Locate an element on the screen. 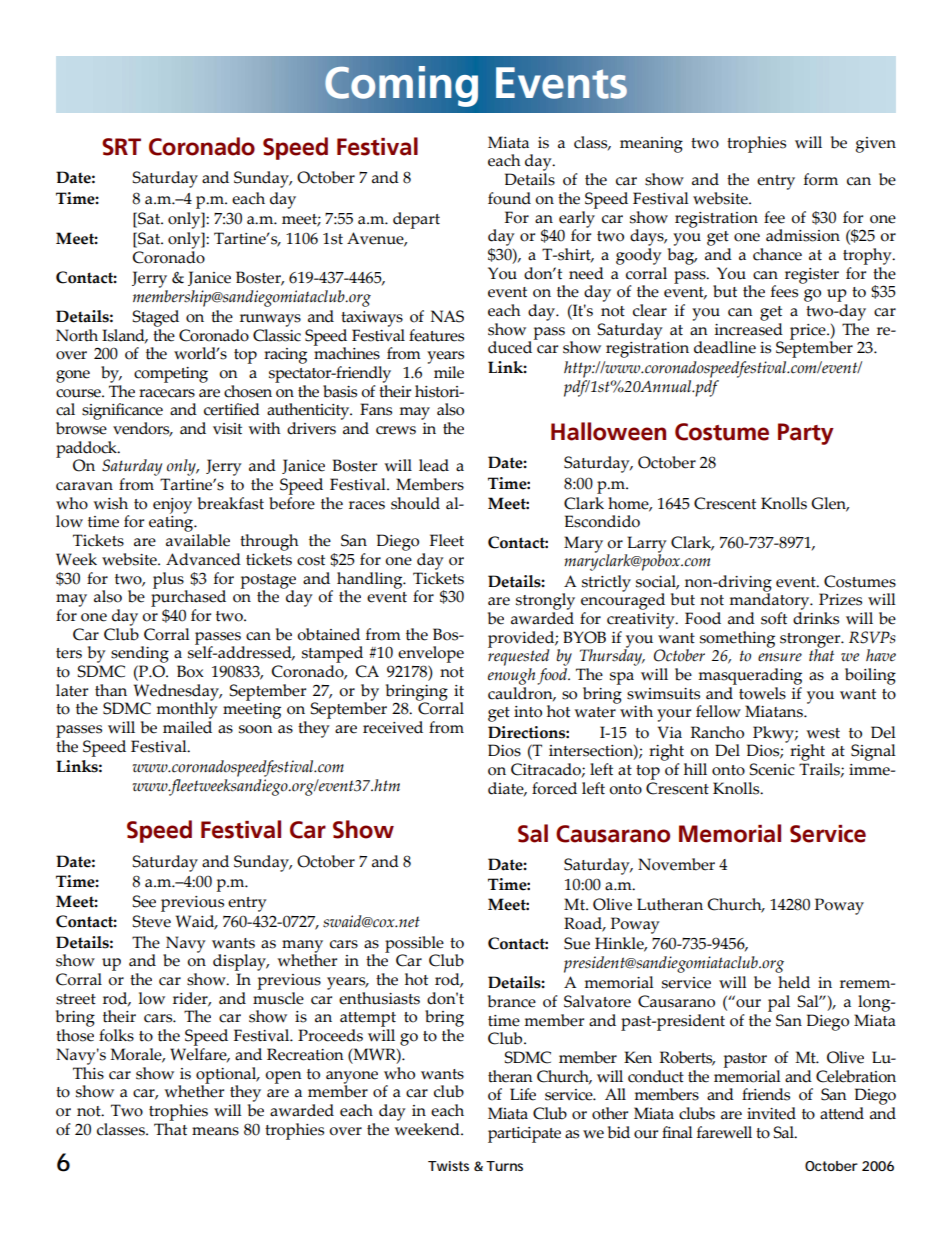 The height and width of the screenshot is (1233, 952). form is located at coordinates (821, 179).
